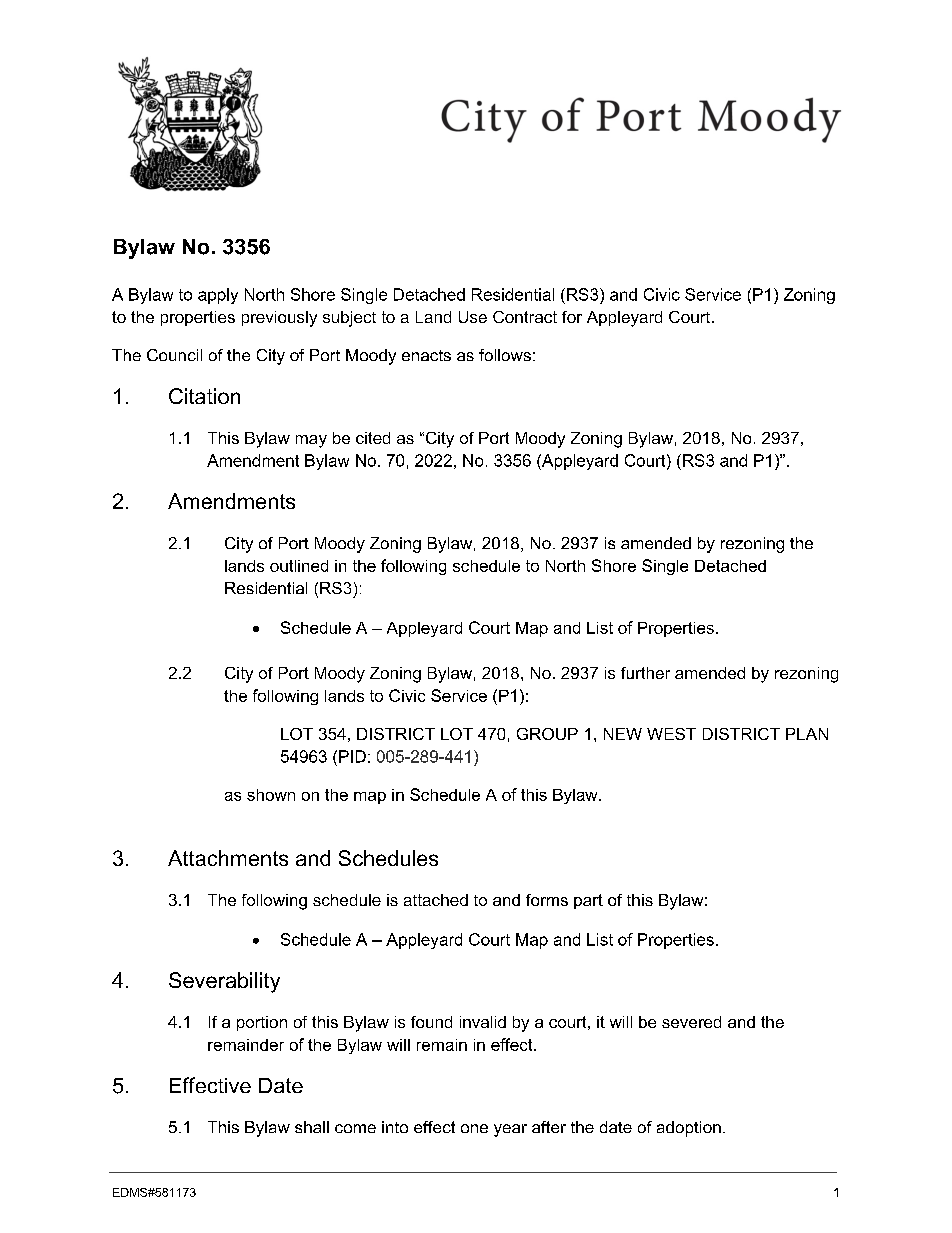 This document has height=1233, width=952. What do you see at coordinates (671, 734) in the document?
I see `WEST` at bounding box center [671, 734].
